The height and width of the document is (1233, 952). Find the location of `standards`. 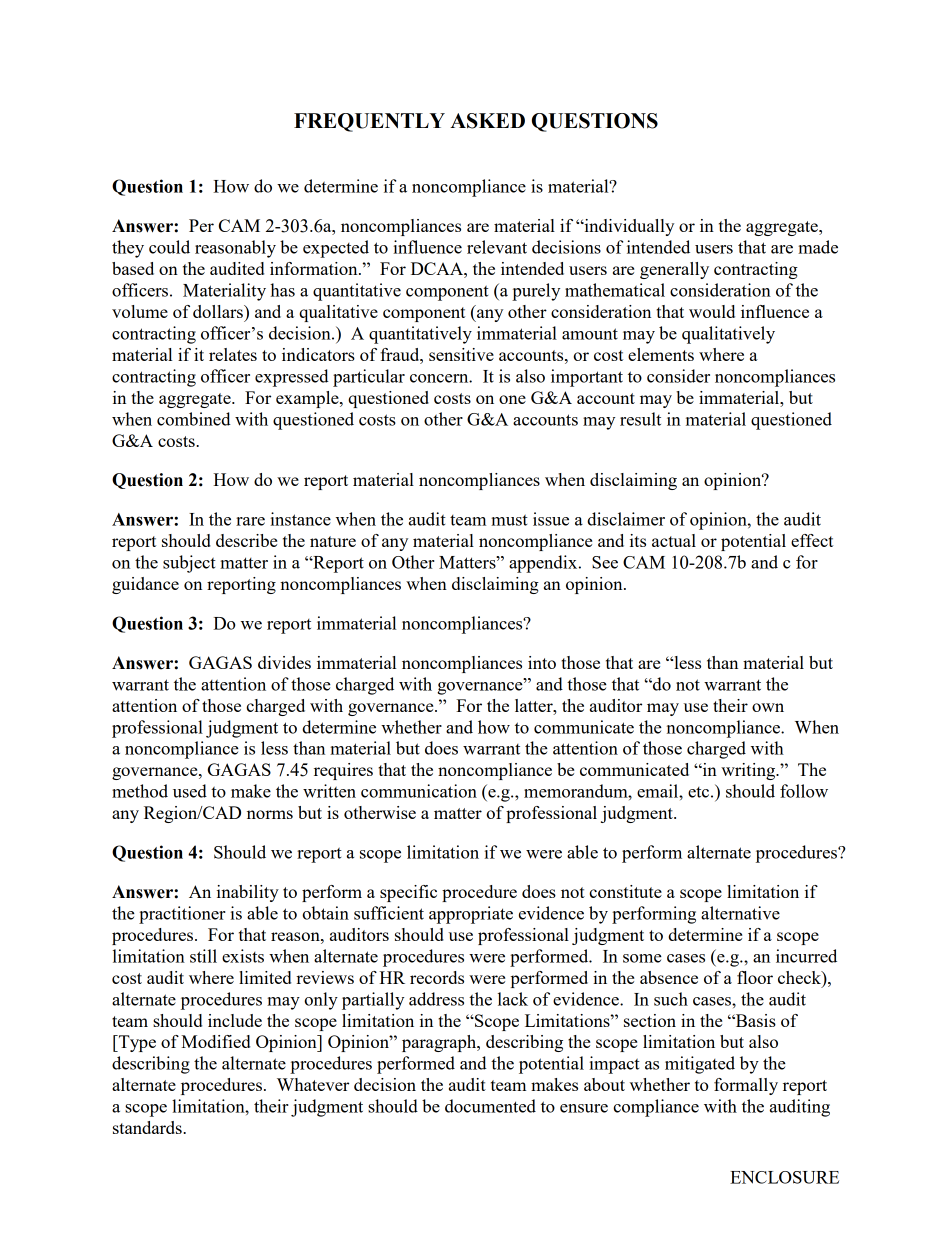

standards is located at coordinates (148, 1127).
